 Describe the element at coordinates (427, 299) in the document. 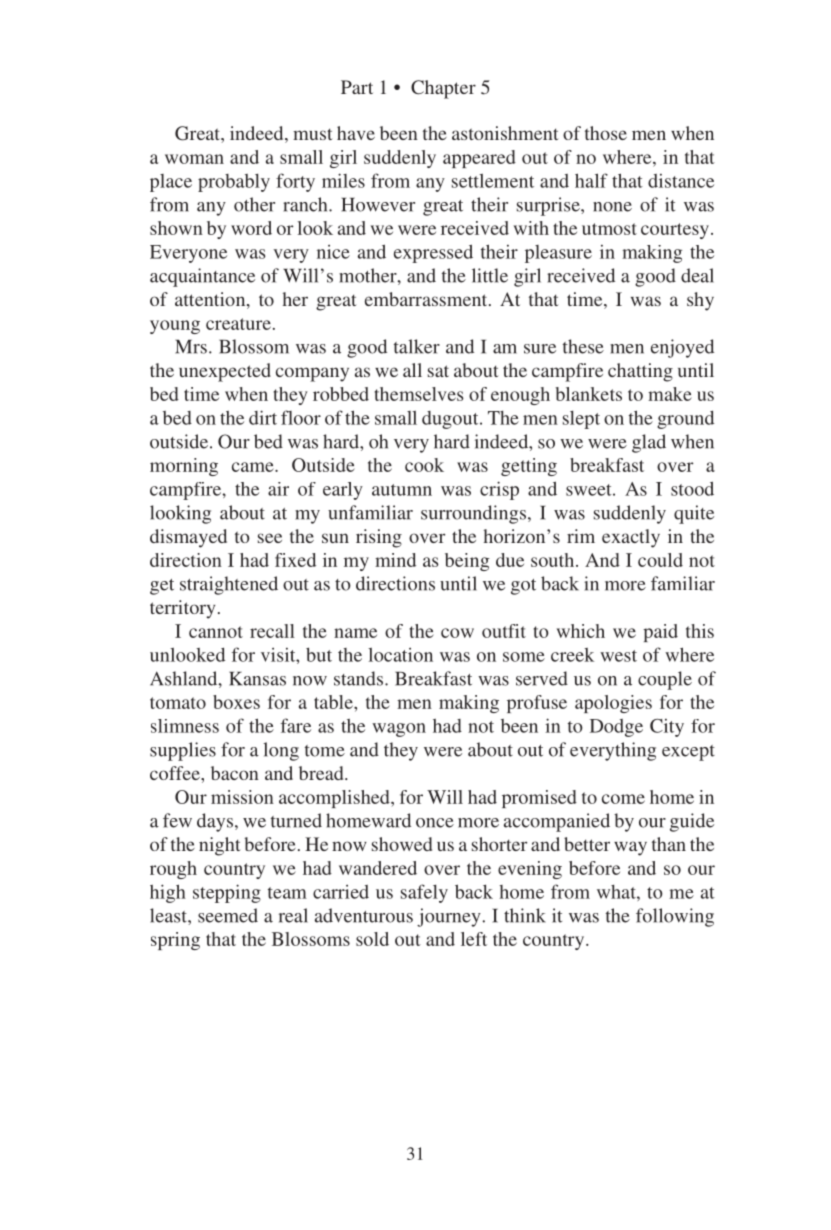

I see `embarrassment` at that location.
